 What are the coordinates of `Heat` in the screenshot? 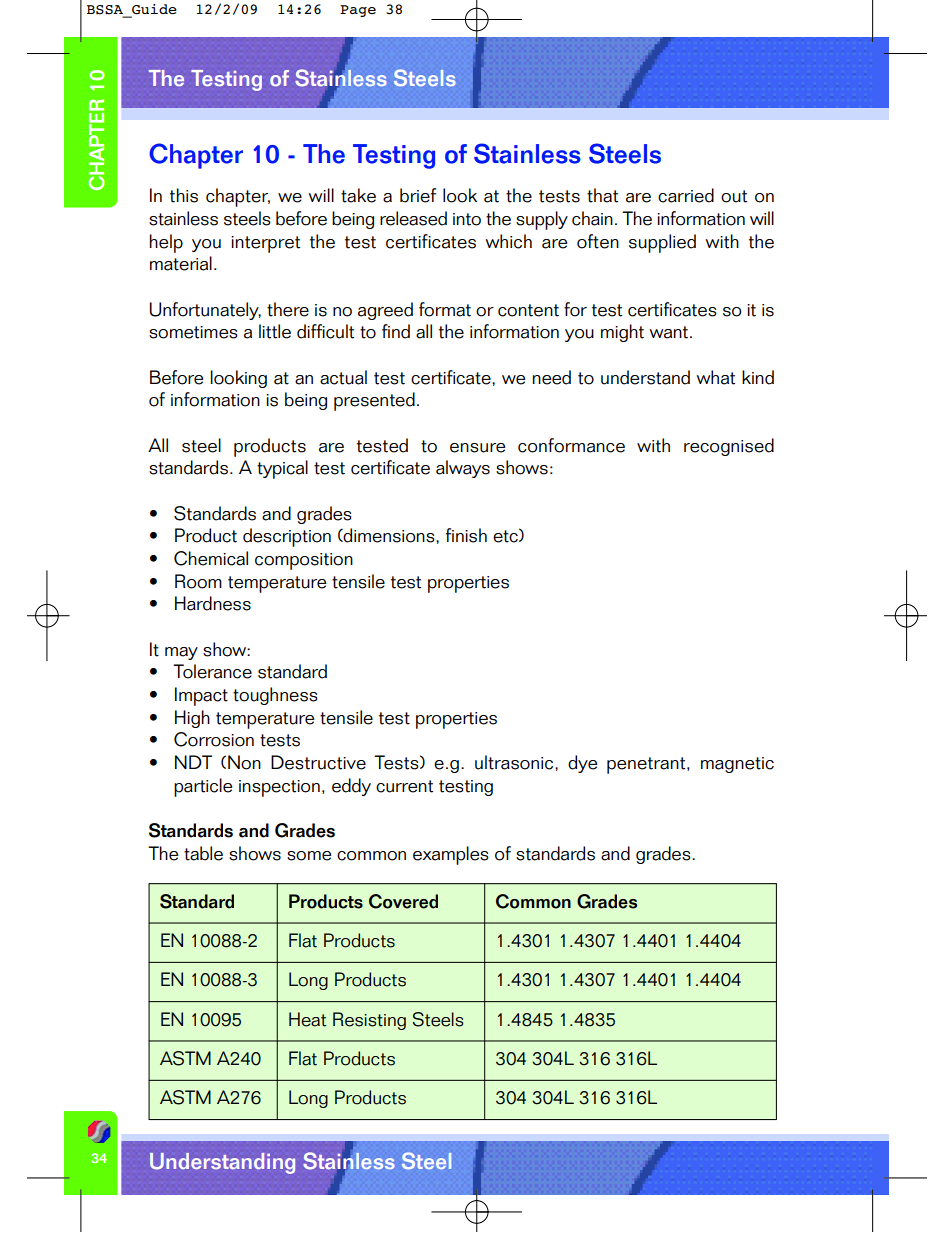 It's located at (307, 1019).
